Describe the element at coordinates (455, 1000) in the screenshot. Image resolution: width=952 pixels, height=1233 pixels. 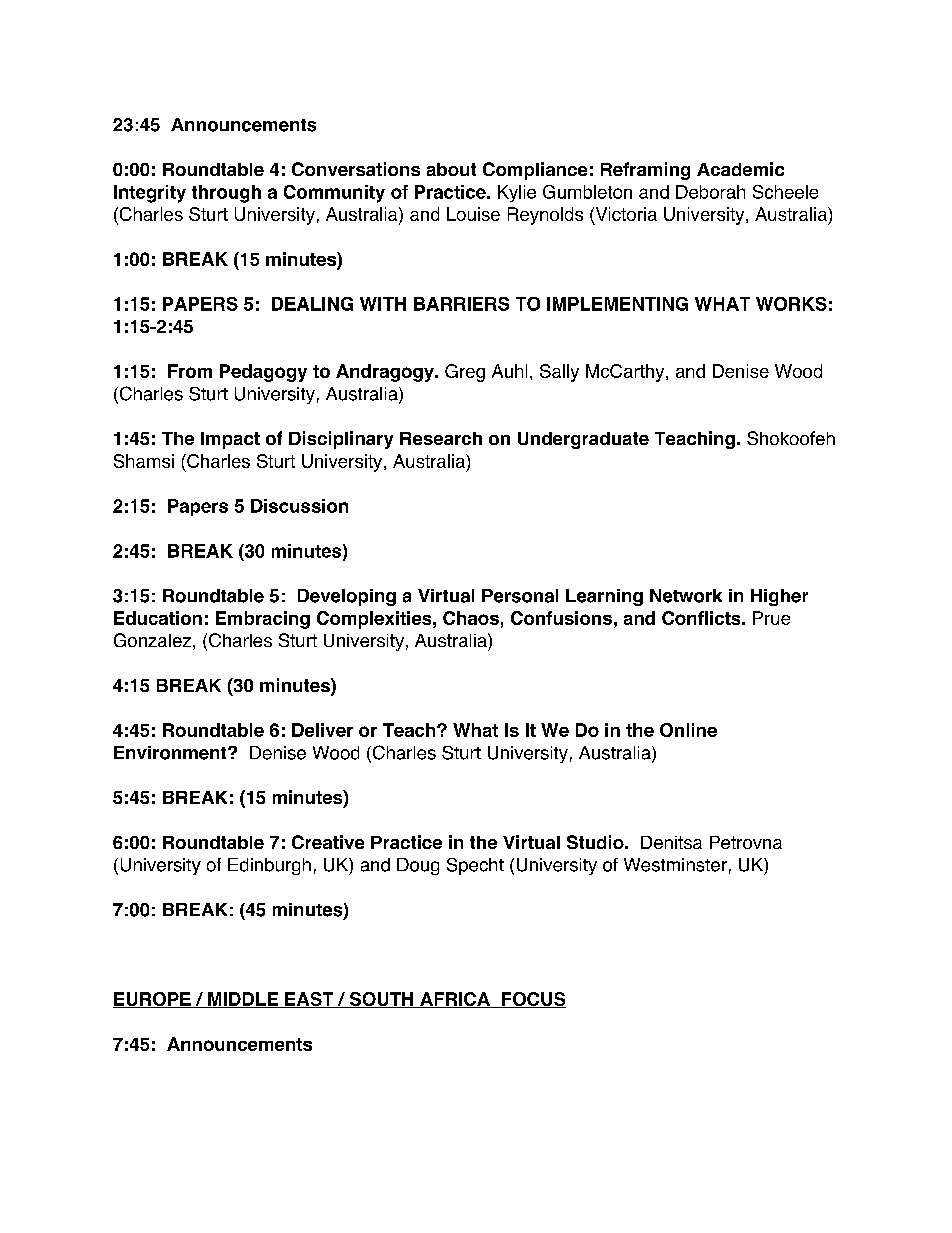
I see `AFRICA` at that location.
